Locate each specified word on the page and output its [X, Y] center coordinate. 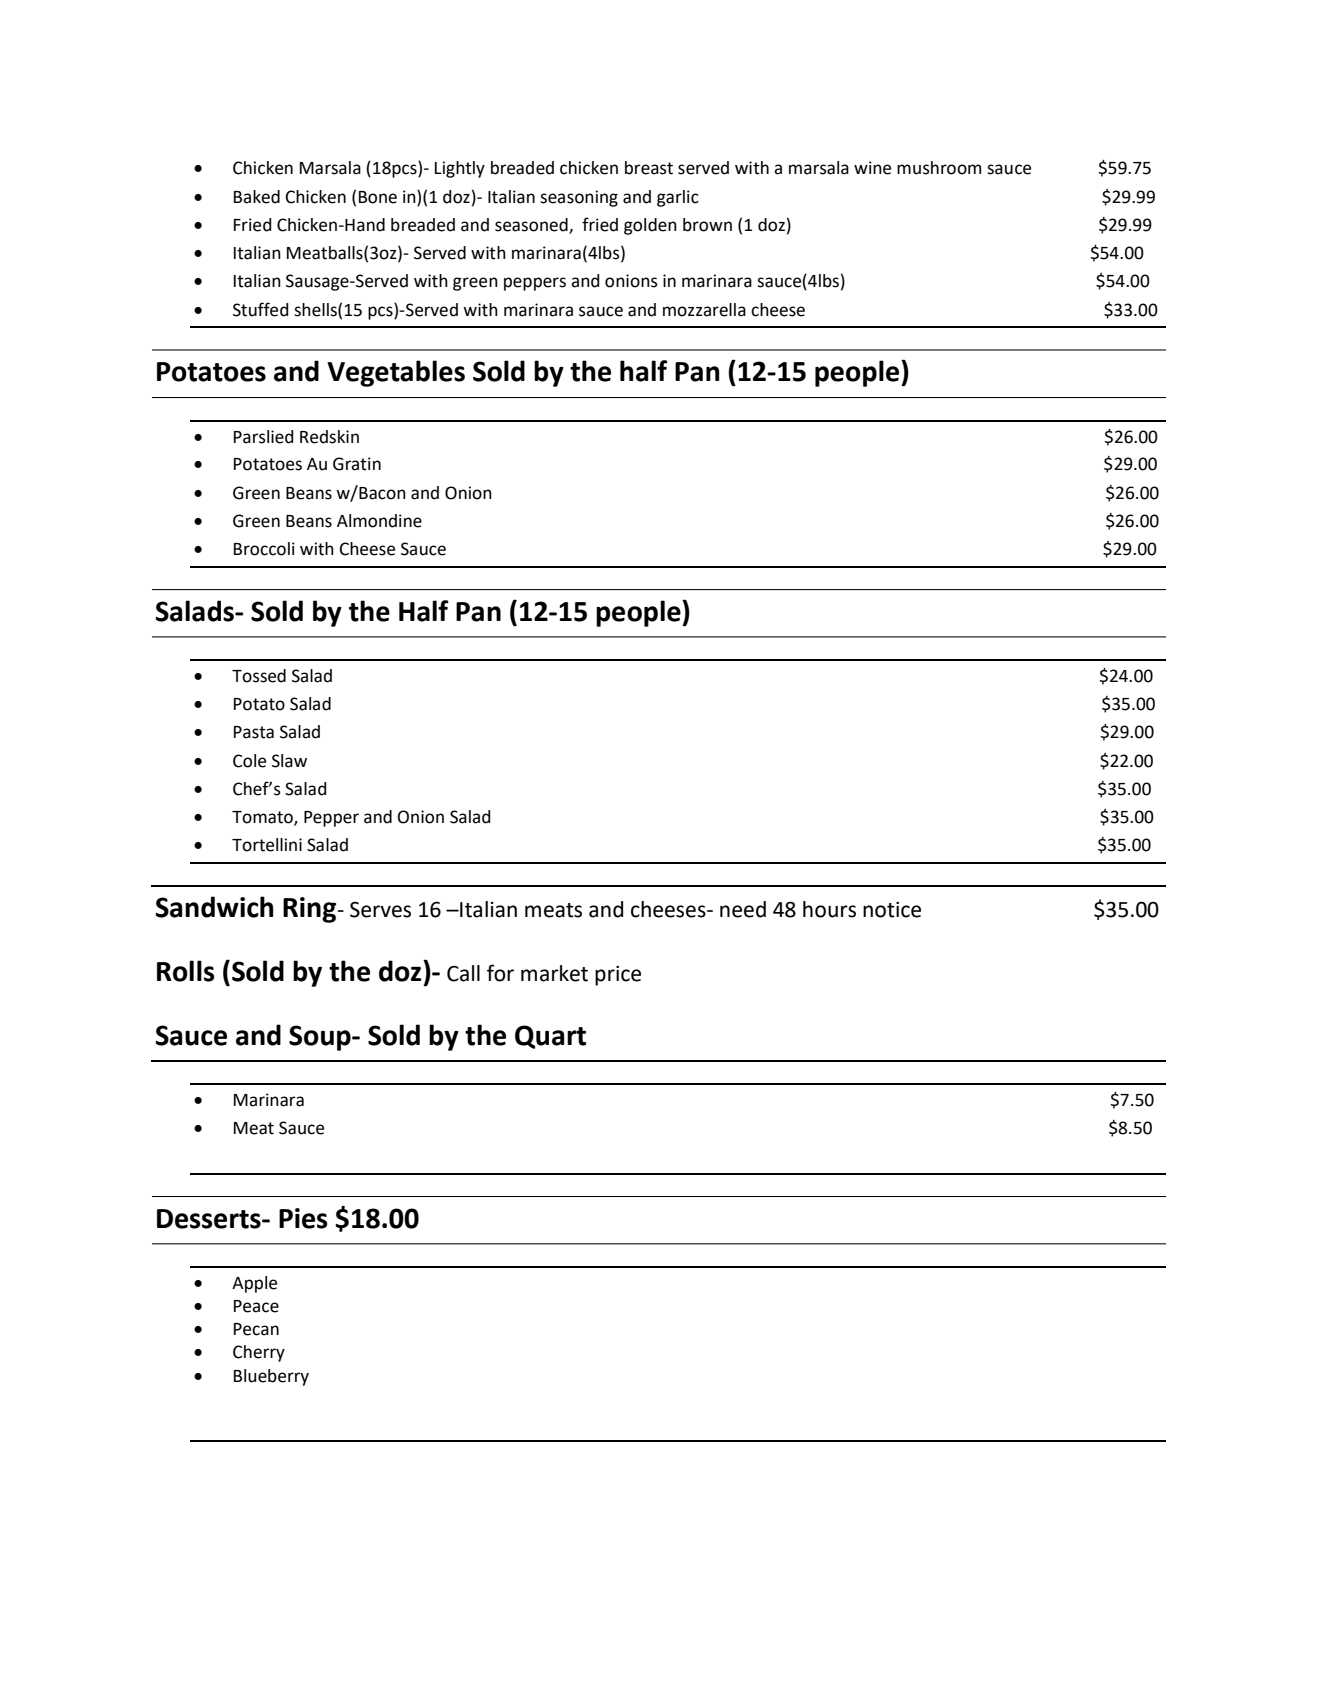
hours [829, 909]
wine [872, 168]
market [554, 973]
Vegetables [396, 373]
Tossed [259, 676]
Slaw [289, 761]
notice [892, 910]
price [618, 976]
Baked [257, 197]
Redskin [329, 437]
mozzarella [704, 310]
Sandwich [215, 907]
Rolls [186, 971]
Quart [550, 1037]
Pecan [256, 1329]
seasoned [532, 226]
